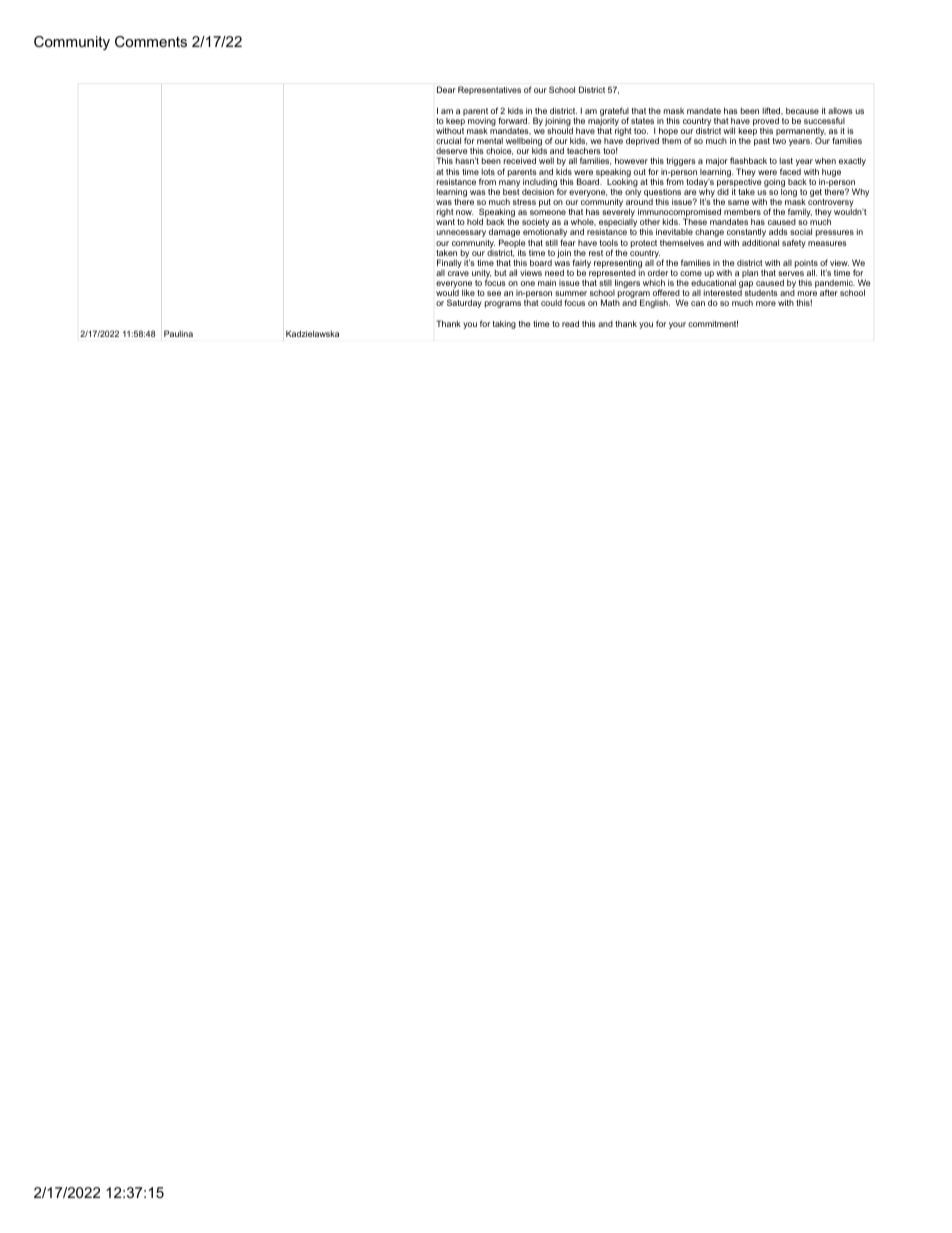 The image size is (952, 1233). Describe the element at coordinates (522, 252) in the screenshot. I see `its` at that location.
